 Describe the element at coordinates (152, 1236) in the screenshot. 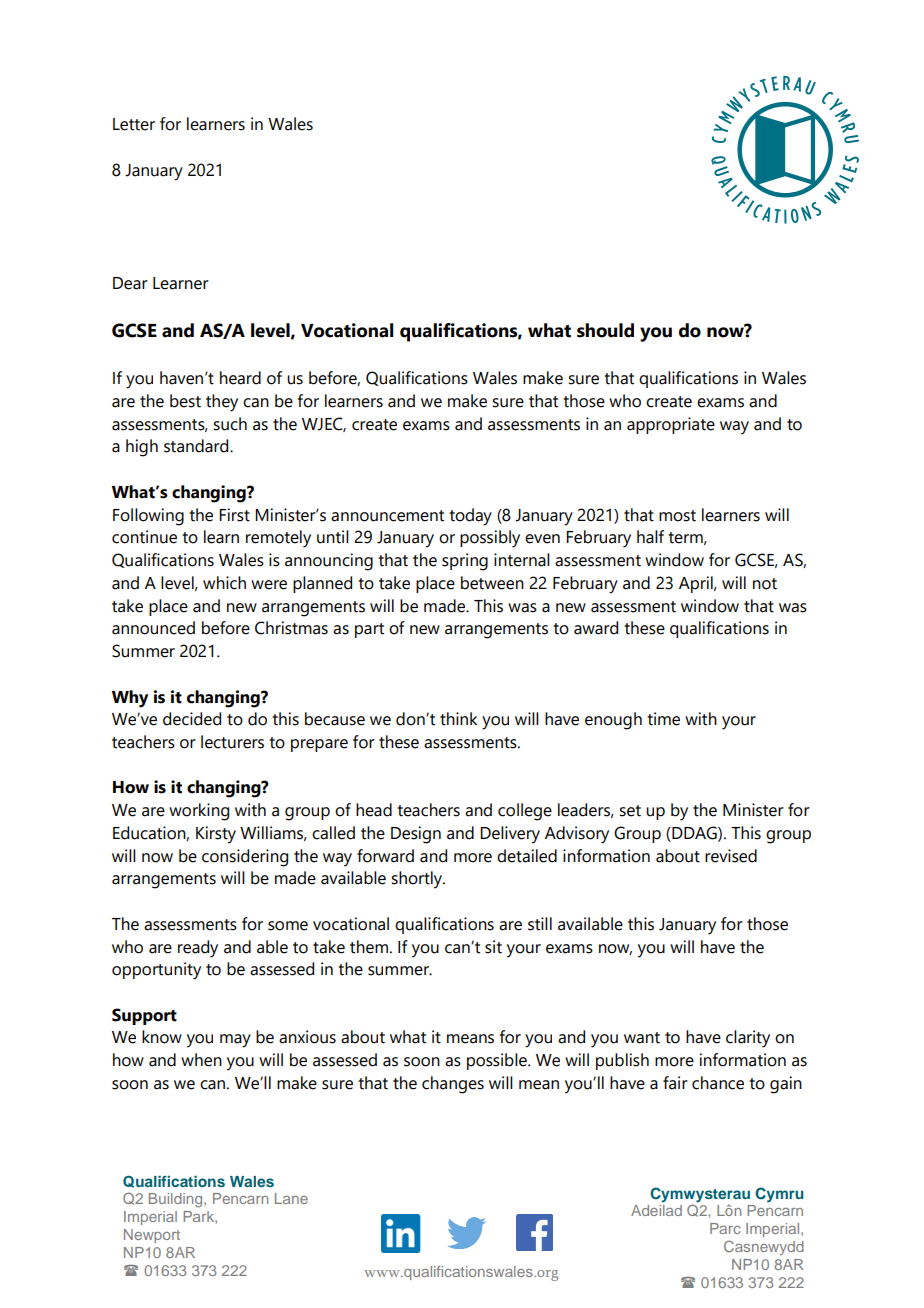

I see `Newport` at that location.
